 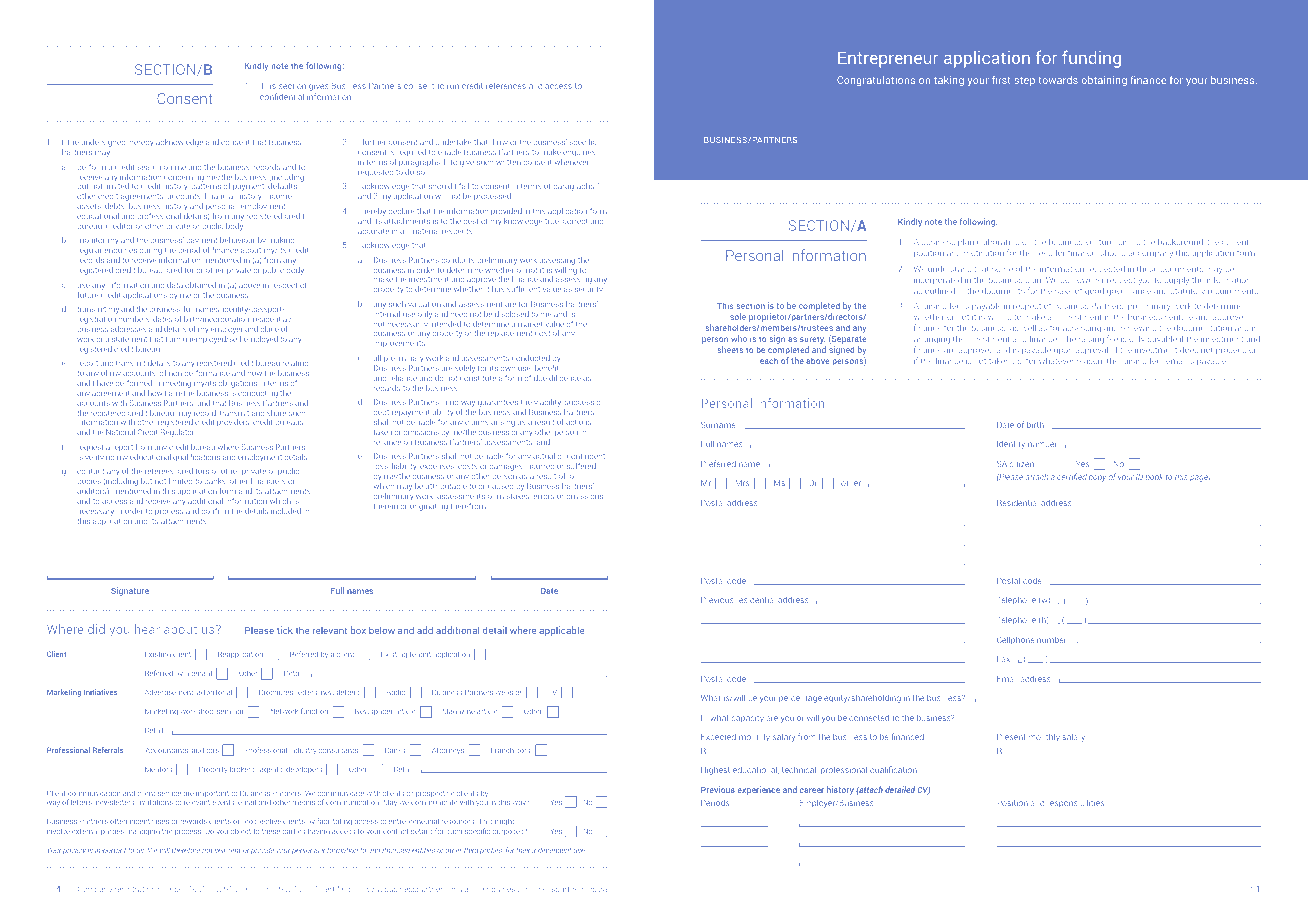 I want to click on references, so click(x=506, y=85).
